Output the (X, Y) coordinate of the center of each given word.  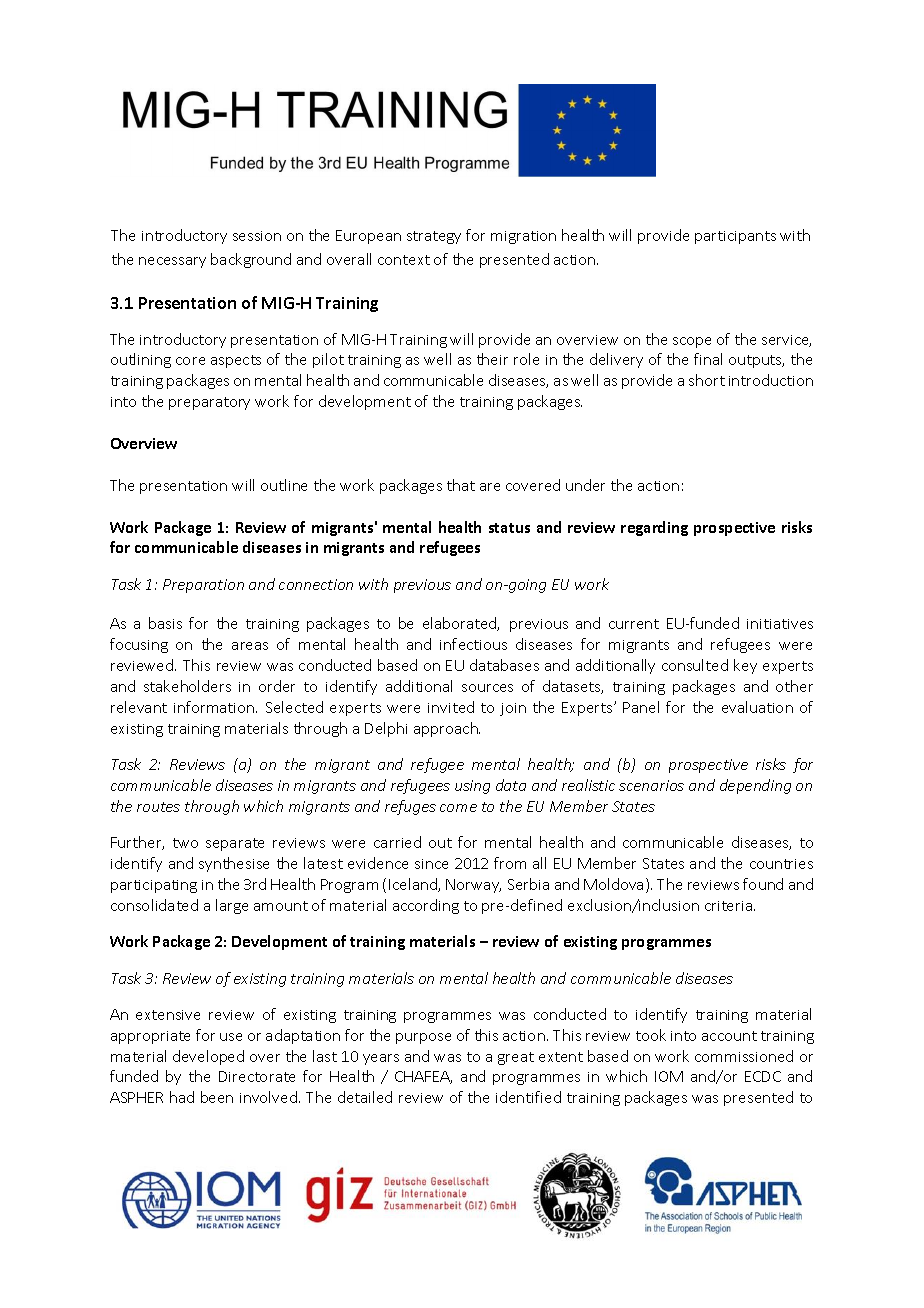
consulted (695, 665)
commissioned (744, 1056)
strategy (434, 237)
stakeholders (187, 686)
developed (208, 1057)
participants (735, 237)
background (251, 260)
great (516, 1058)
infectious (473, 644)
